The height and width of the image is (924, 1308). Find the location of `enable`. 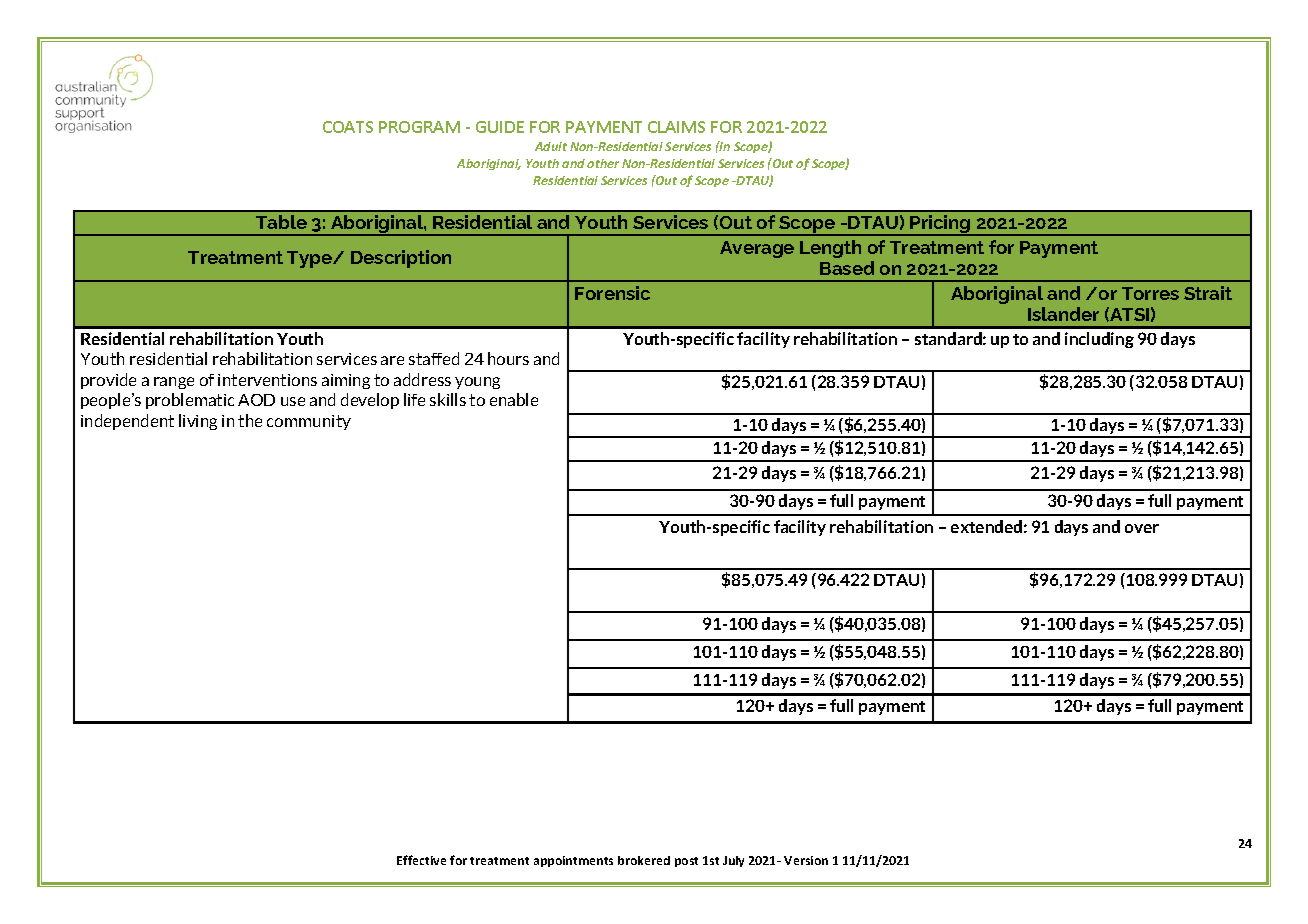

enable is located at coordinates (514, 399).
